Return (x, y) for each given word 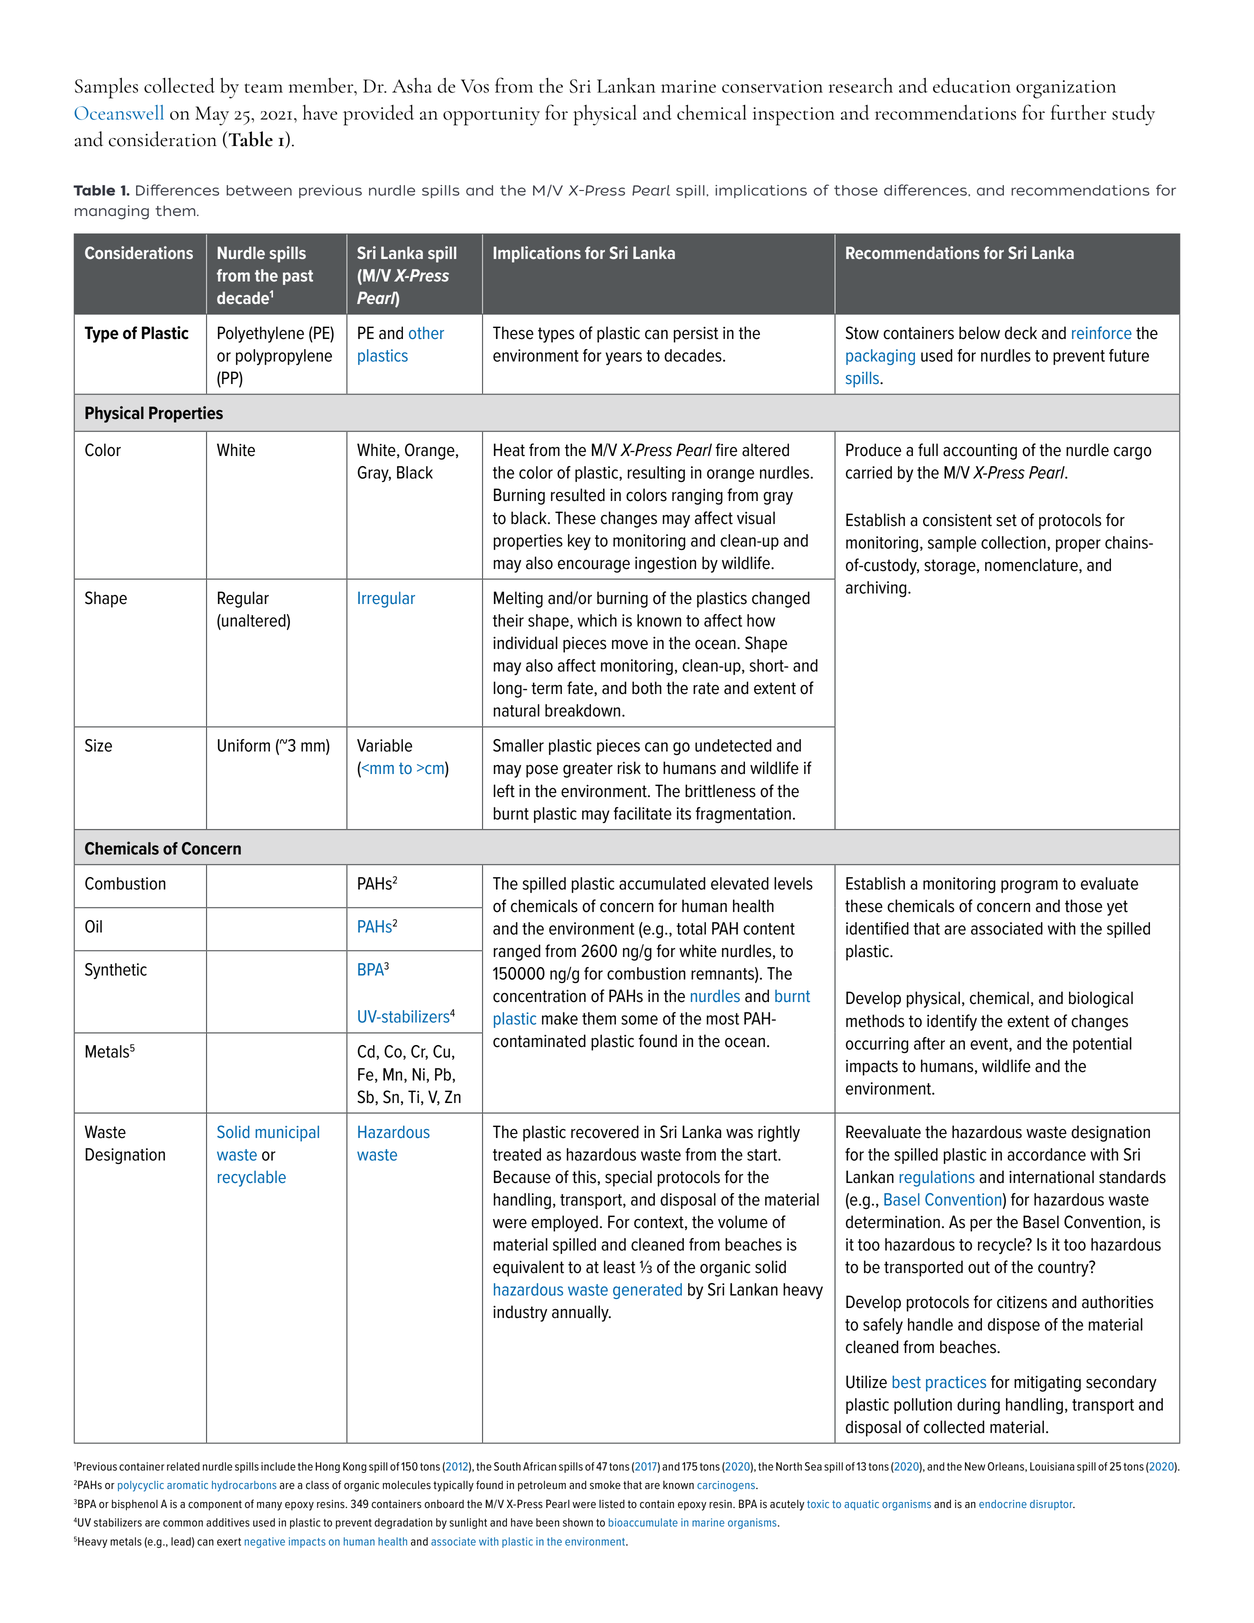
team (264, 88)
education (972, 85)
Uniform (244, 745)
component (215, 1505)
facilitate (643, 813)
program (1029, 886)
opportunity (491, 116)
